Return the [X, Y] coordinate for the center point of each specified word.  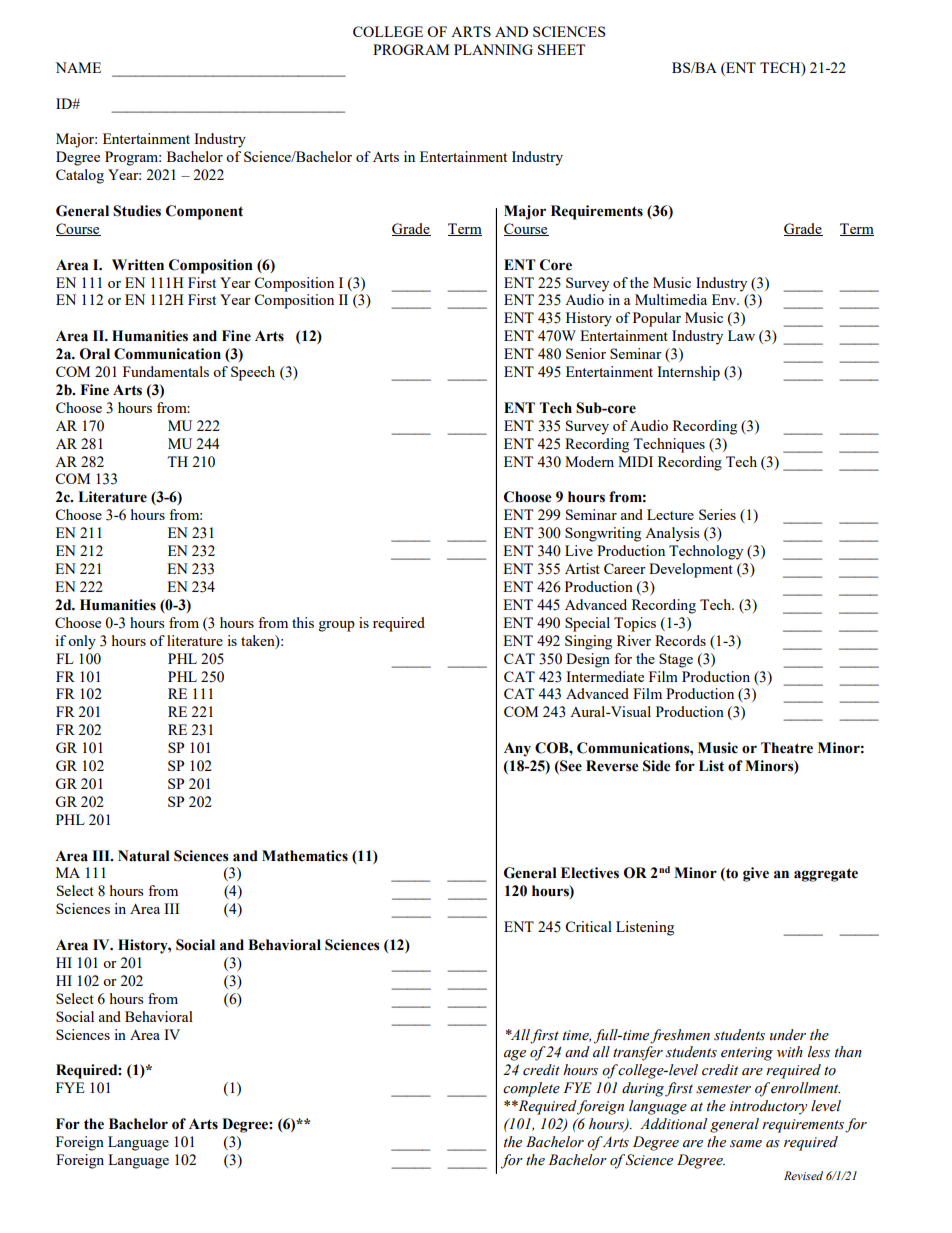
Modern [589, 461]
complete [531, 1089]
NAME [78, 67]
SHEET [561, 49]
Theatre [787, 748]
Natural [144, 856]
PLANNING [493, 49]
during [643, 1089]
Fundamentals [166, 371]
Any [517, 749]
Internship [688, 373]
